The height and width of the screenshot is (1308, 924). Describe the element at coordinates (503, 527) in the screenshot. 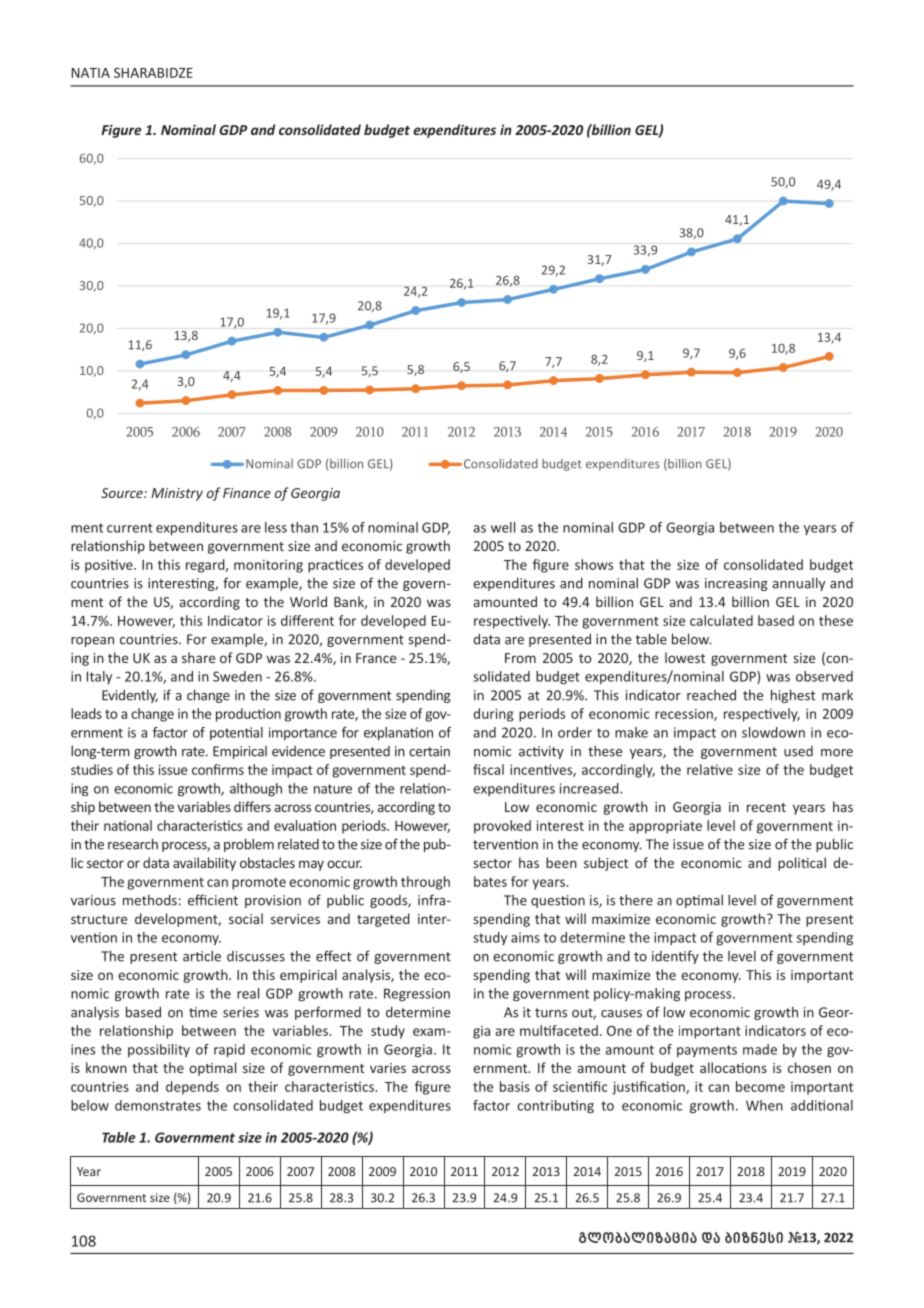

I see `well` at that location.
